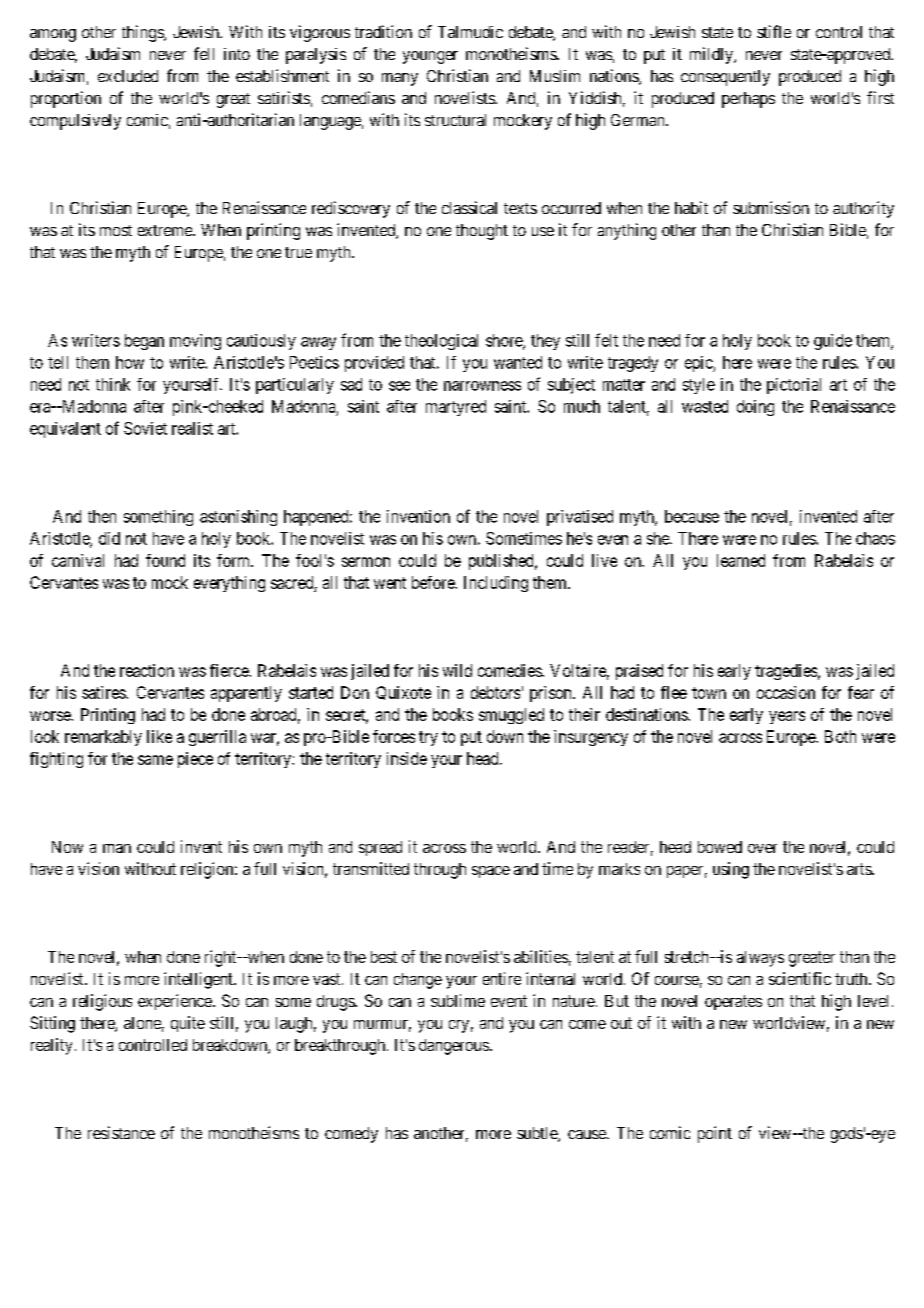 The height and width of the image is (1308, 924). What do you see at coordinates (430, 57) in the image?
I see `younger` at bounding box center [430, 57].
